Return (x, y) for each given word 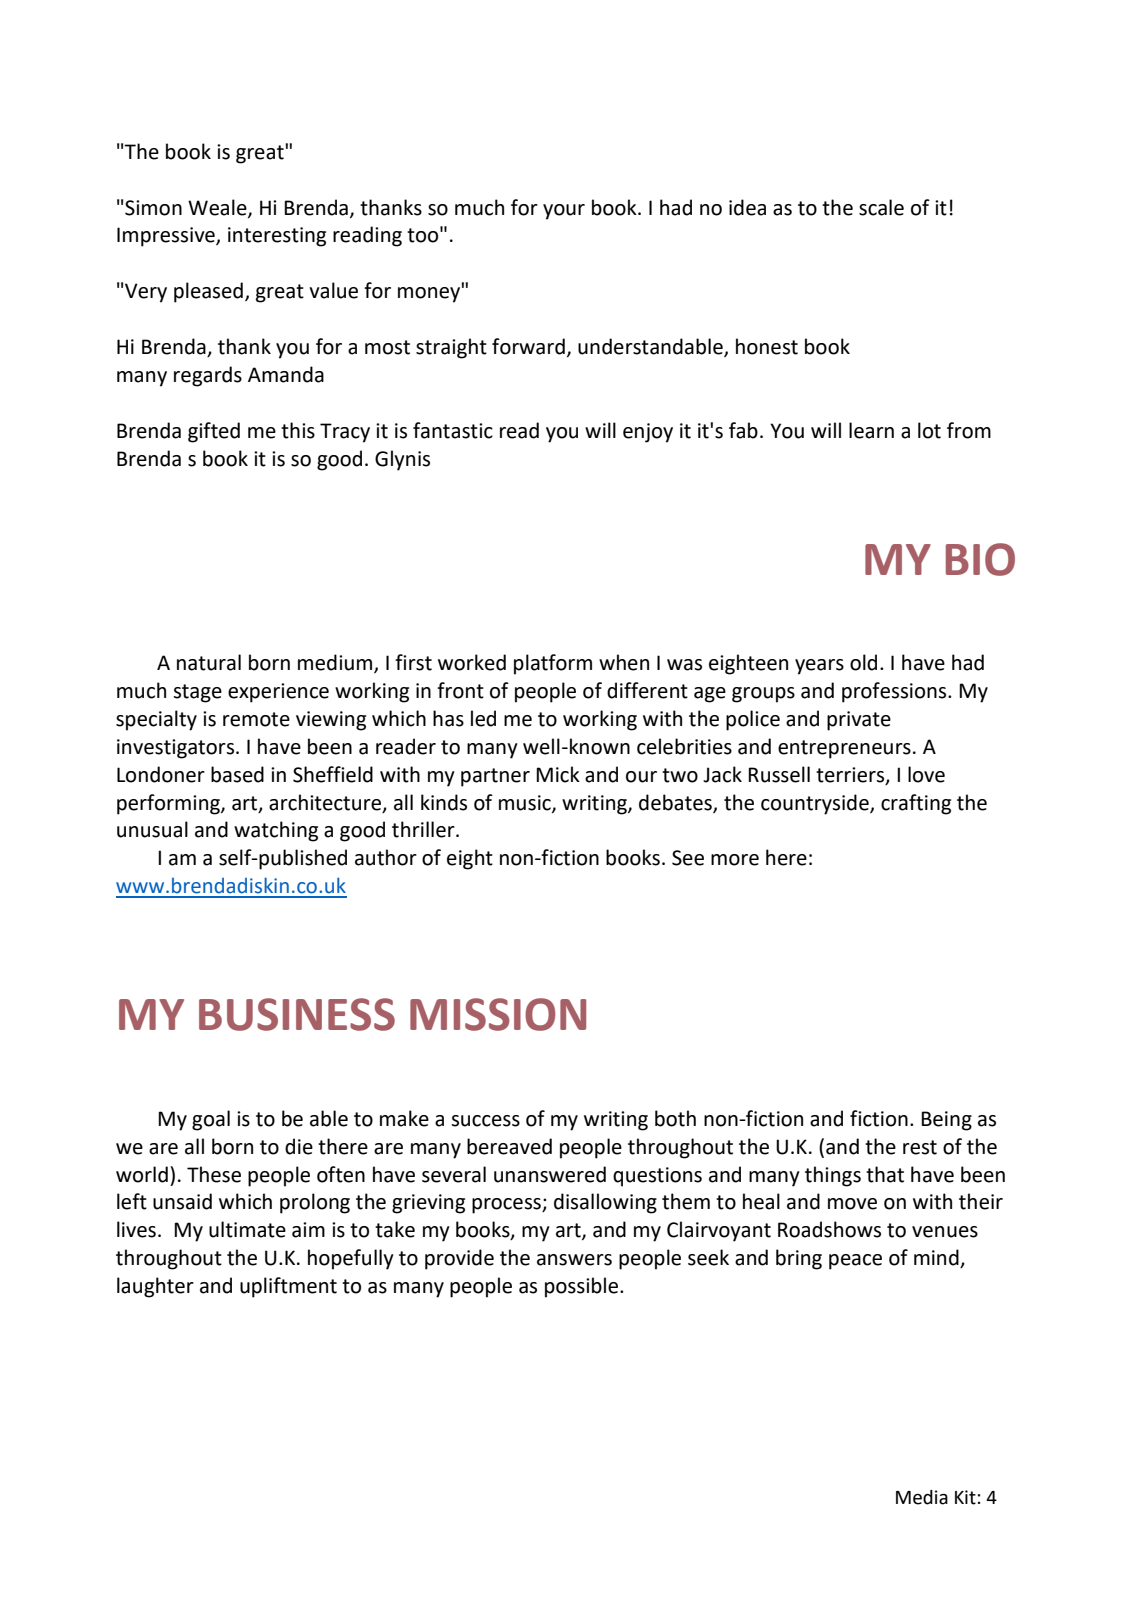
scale (881, 207)
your (564, 212)
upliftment (288, 1287)
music (526, 803)
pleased (208, 292)
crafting (916, 804)
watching (276, 831)
